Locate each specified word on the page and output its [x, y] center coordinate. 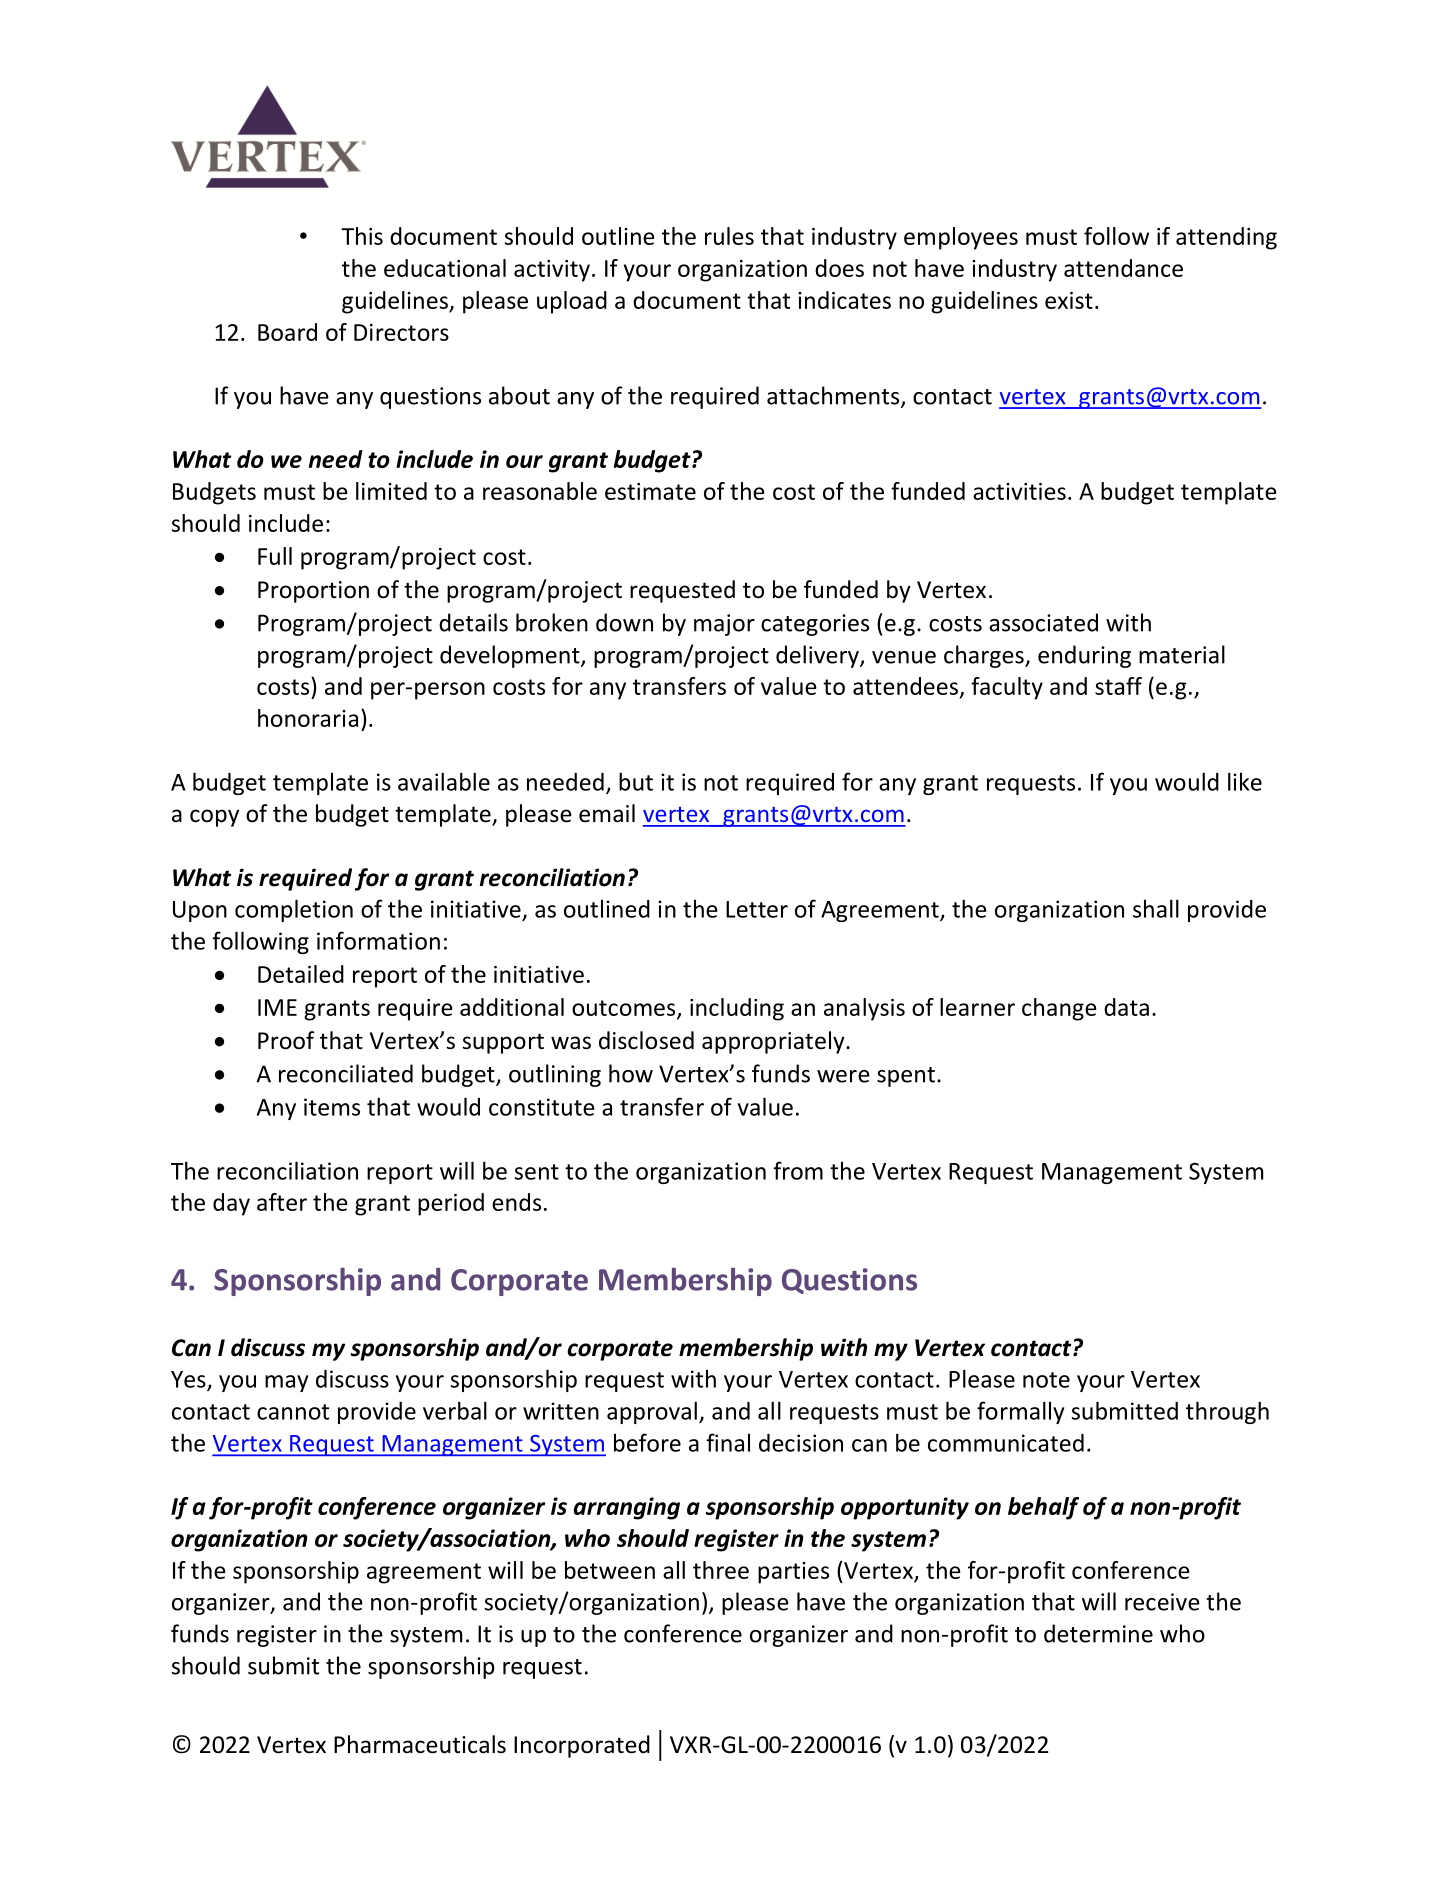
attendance [1123, 268]
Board [287, 332]
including [737, 1009]
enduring [1084, 656]
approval [652, 1412]
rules [729, 236]
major [724, 625]
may [286, 1383]
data [1126, 1007]
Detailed [301, 974]
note [1046, 1380]
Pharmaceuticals [420, 1744]
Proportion [313, 592]
